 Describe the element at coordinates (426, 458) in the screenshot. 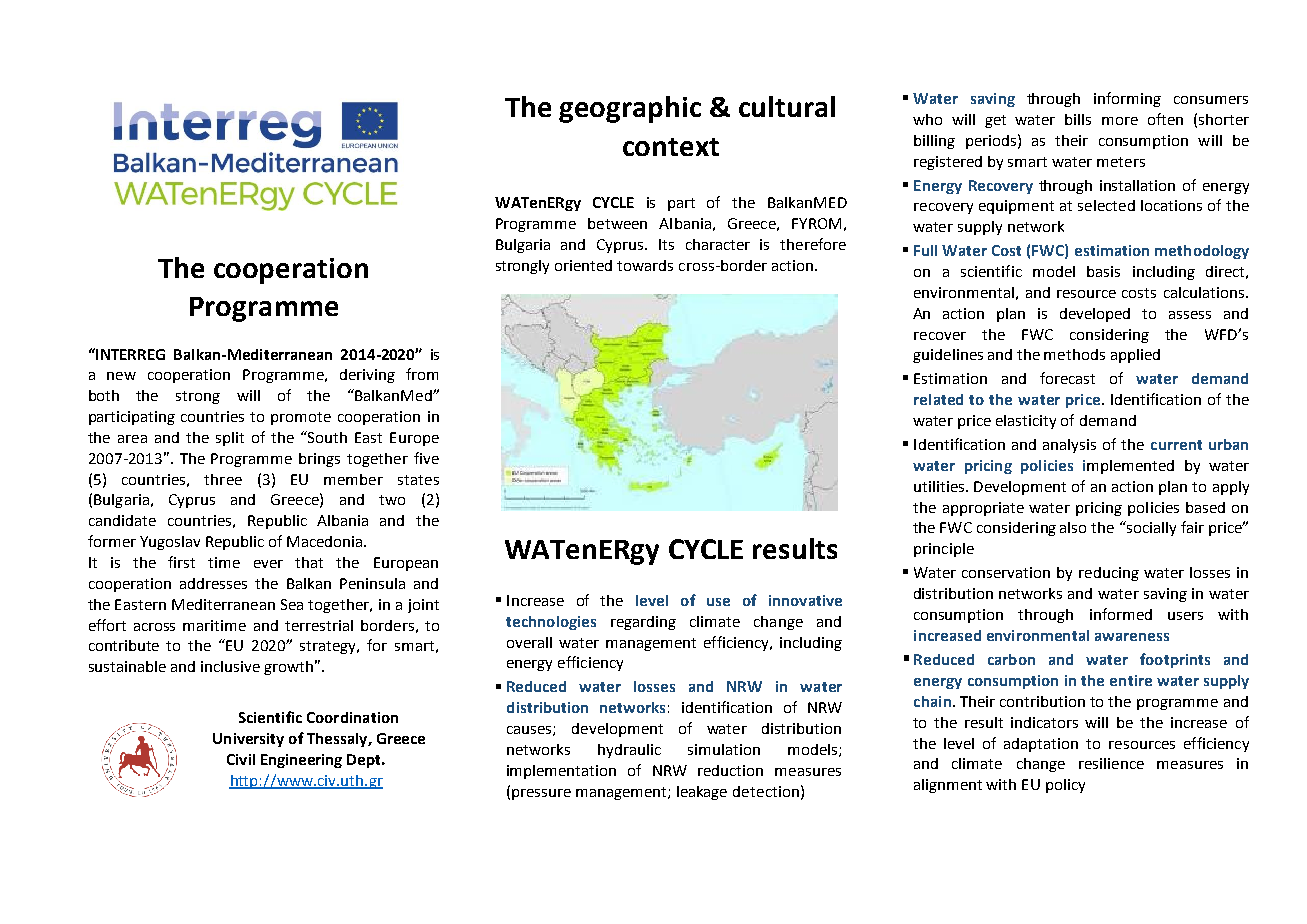

I see `five` at that location.
